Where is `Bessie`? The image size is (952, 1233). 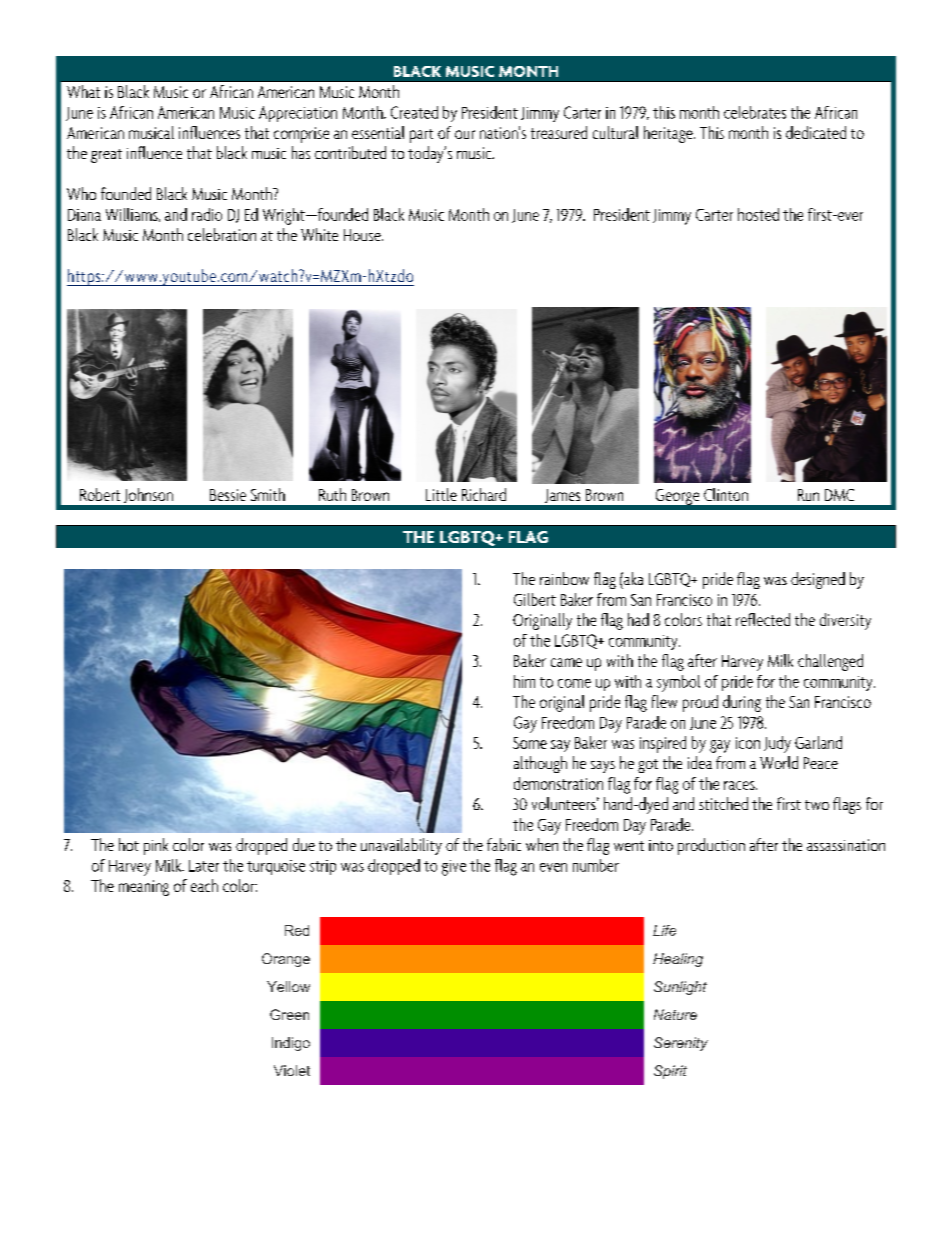 Bessie is located at coordinates (228, 495).
